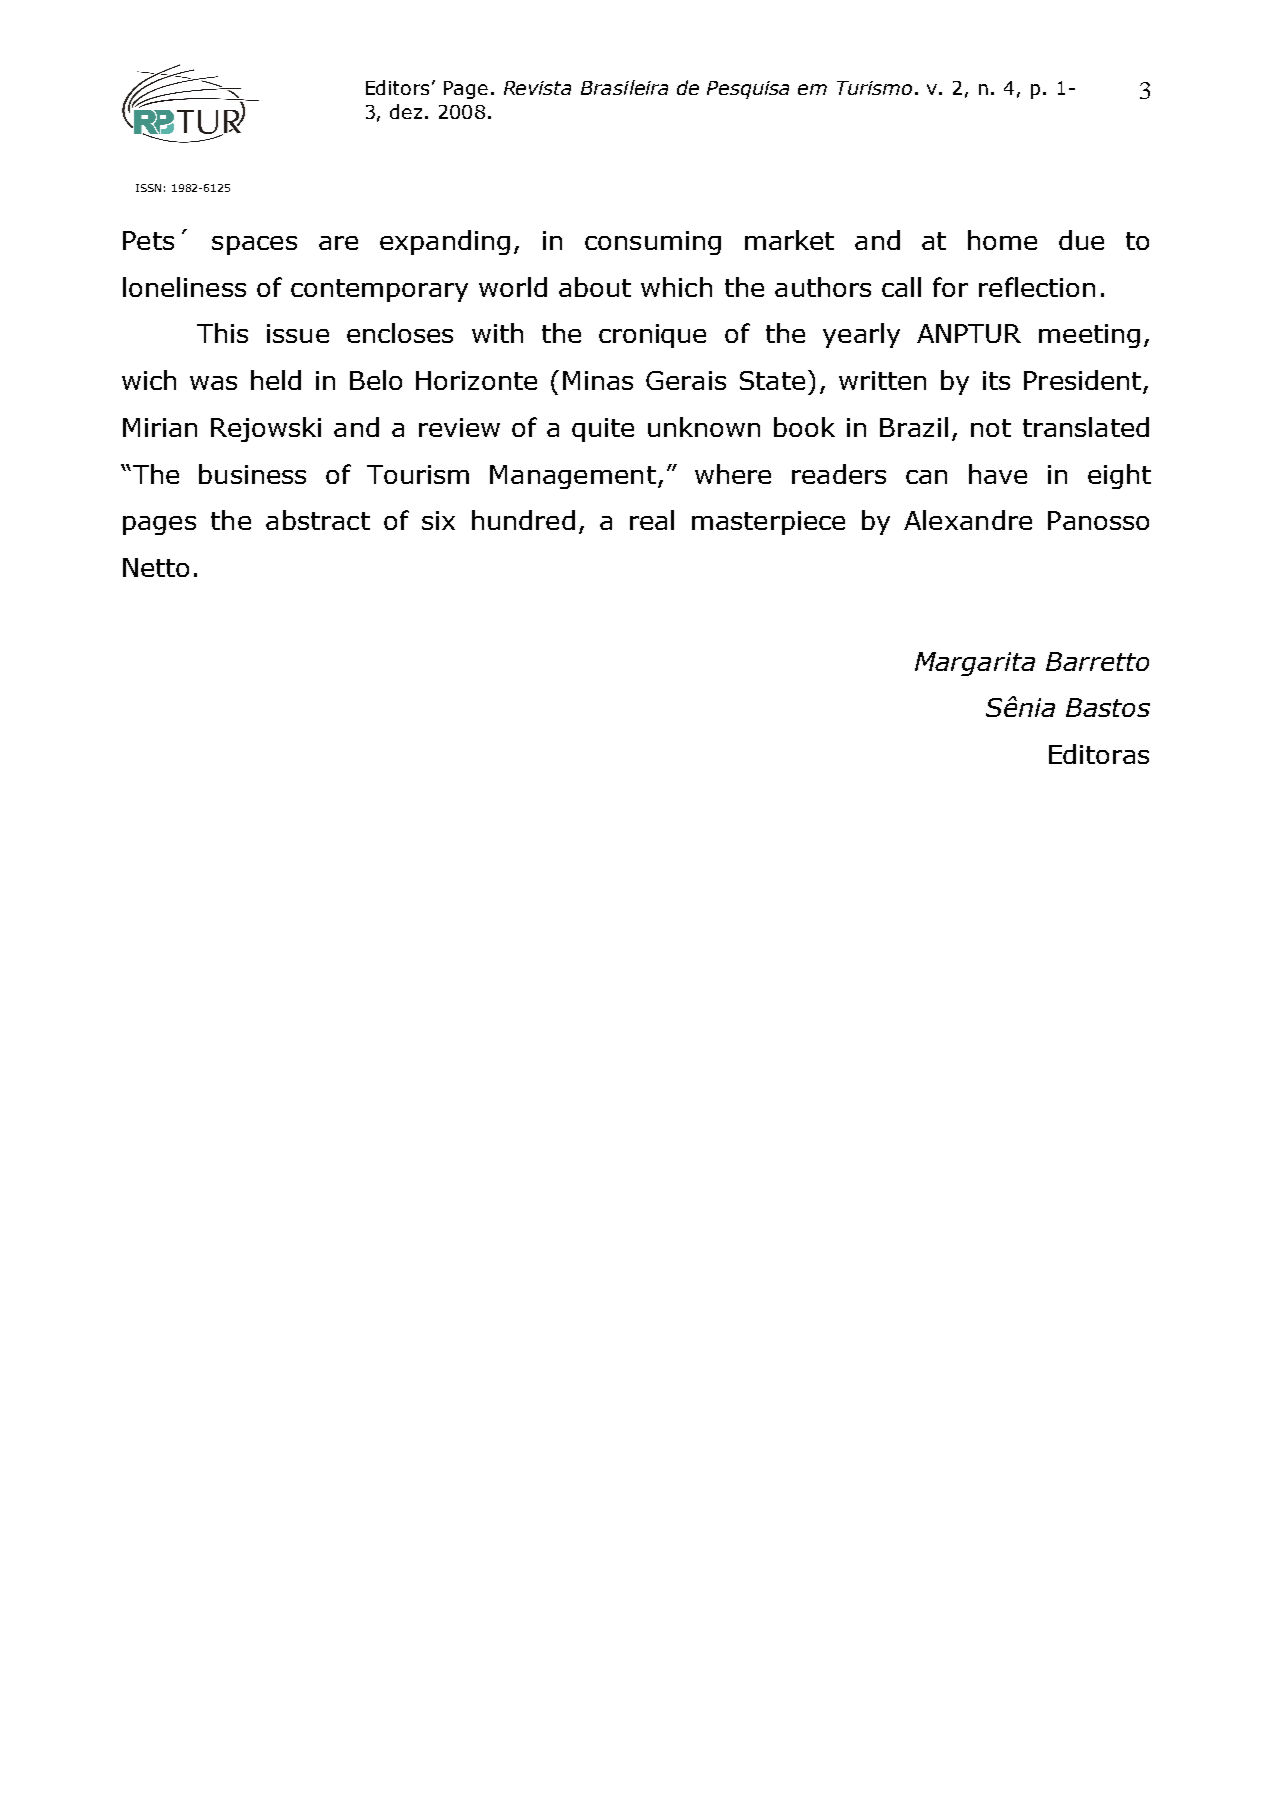 The width and height of the image is (1272, 1800). Describe the element at coordinates (874, 88) in the image. I see `Turismo` at that location.
